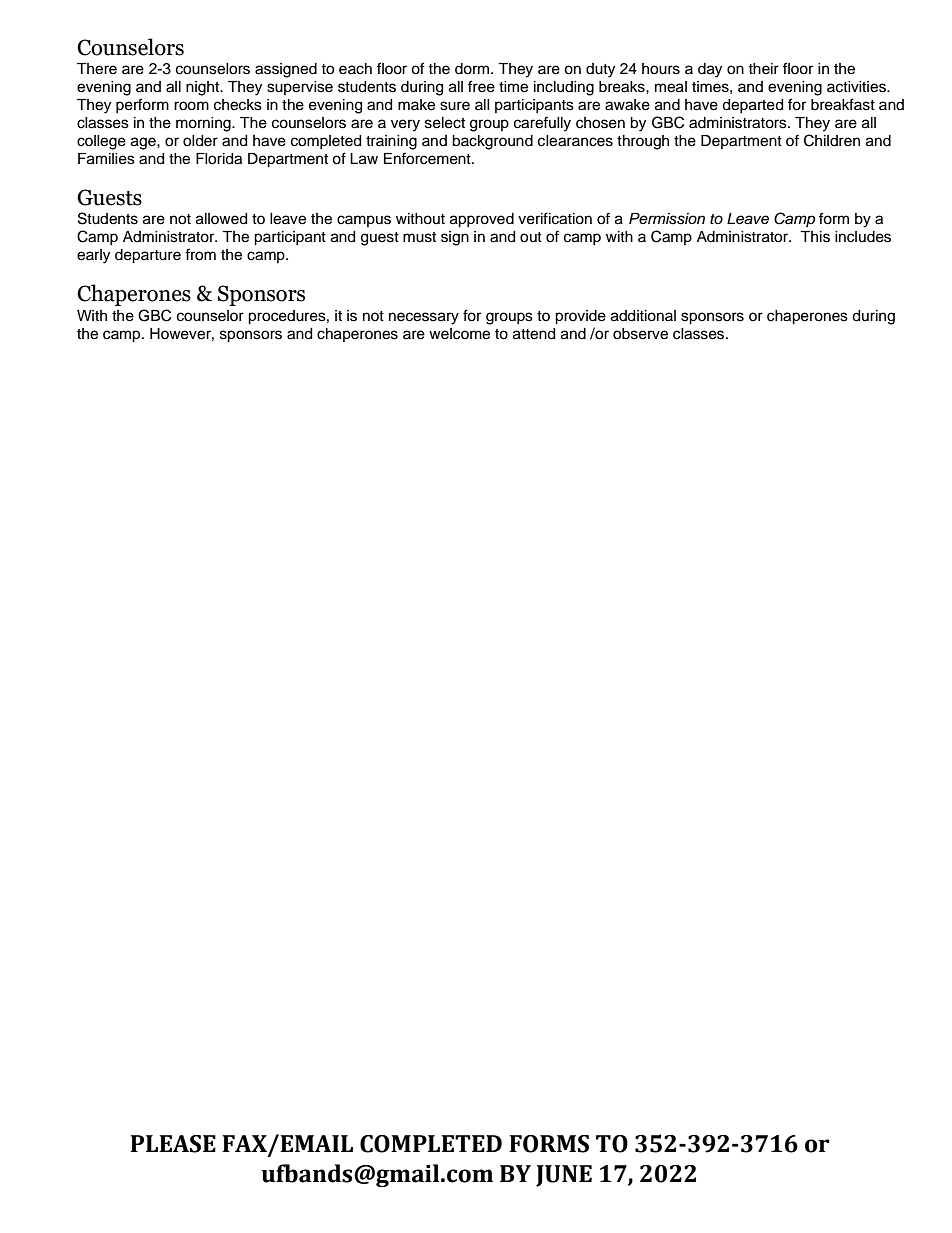 The width and height of the screenshot is (952, 1233). I want to click on room, so click(191, 106).
